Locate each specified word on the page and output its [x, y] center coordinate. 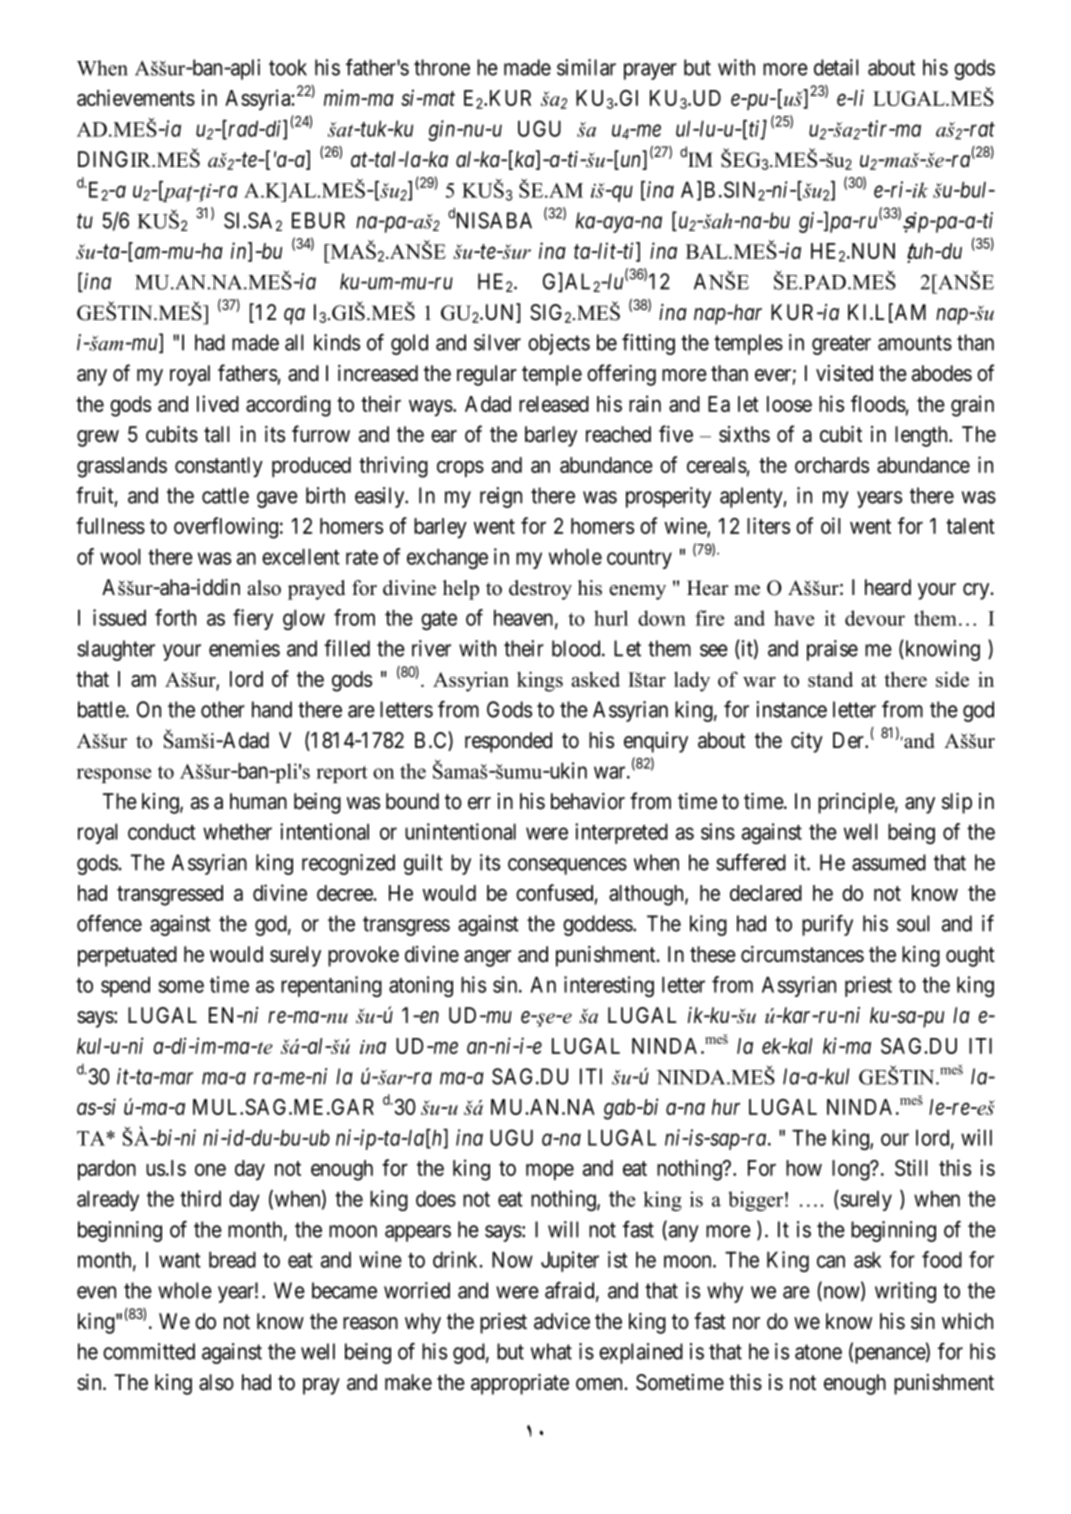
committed [149, 1351]
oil [830, 525]
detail [836, 67]
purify [827, 925]
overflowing [226, 528]
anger [487, 958]
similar [586, 67]
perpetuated [127, 956]
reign [501, 497]
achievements [136, 97]
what [551, 1351]
